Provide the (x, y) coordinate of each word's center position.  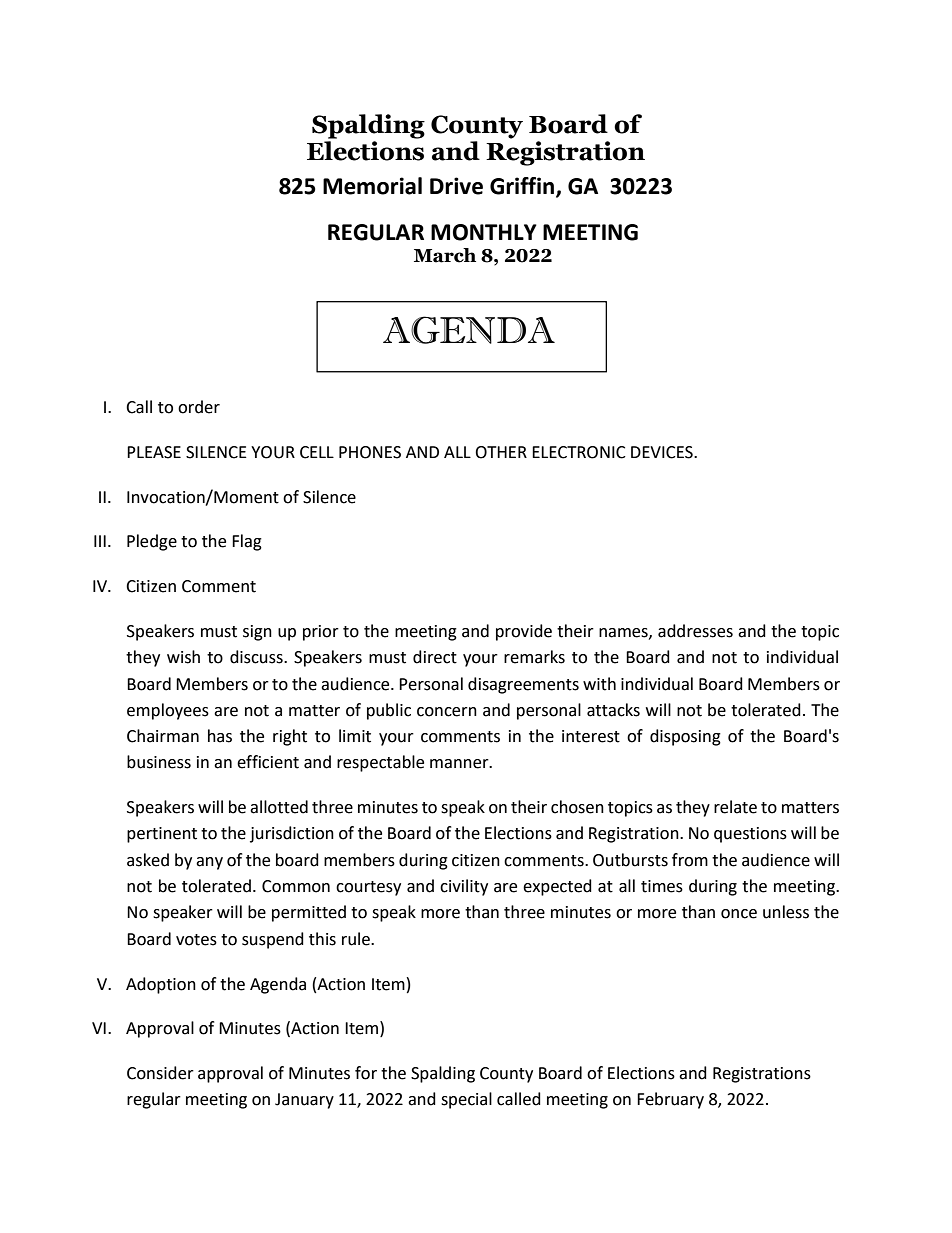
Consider (160, 1073)
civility (464, 887)
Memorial (372, 186)
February (670, 1100)
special (466, 1100)
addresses (695, 631)
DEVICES (663, 452)
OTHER (501, 452)
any (209, 863)
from (690, 860)
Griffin (523, 186)
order (199, 407)
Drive (456, 186)
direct (435, 657)
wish (183, 657)
